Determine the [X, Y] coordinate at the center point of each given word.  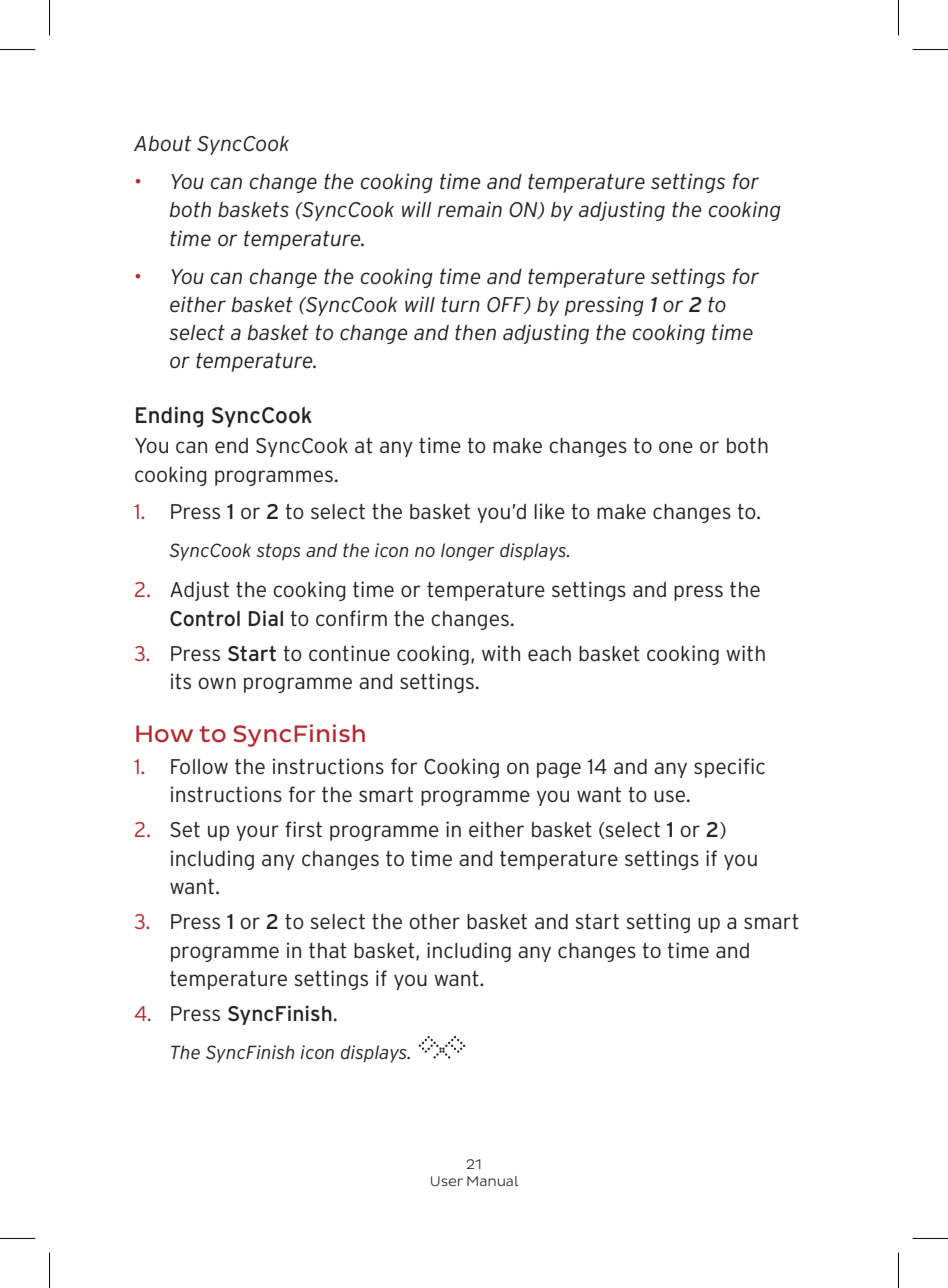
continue [349, 653]
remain [469, 209]
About [163, 144]
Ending [169, 417]
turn [461, 304]
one [676, 447]
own [217, 683]
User [447, 1181]
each [549, 654]
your [257, 833]
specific [729, 768]
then [475, 333]
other [434, 922]
